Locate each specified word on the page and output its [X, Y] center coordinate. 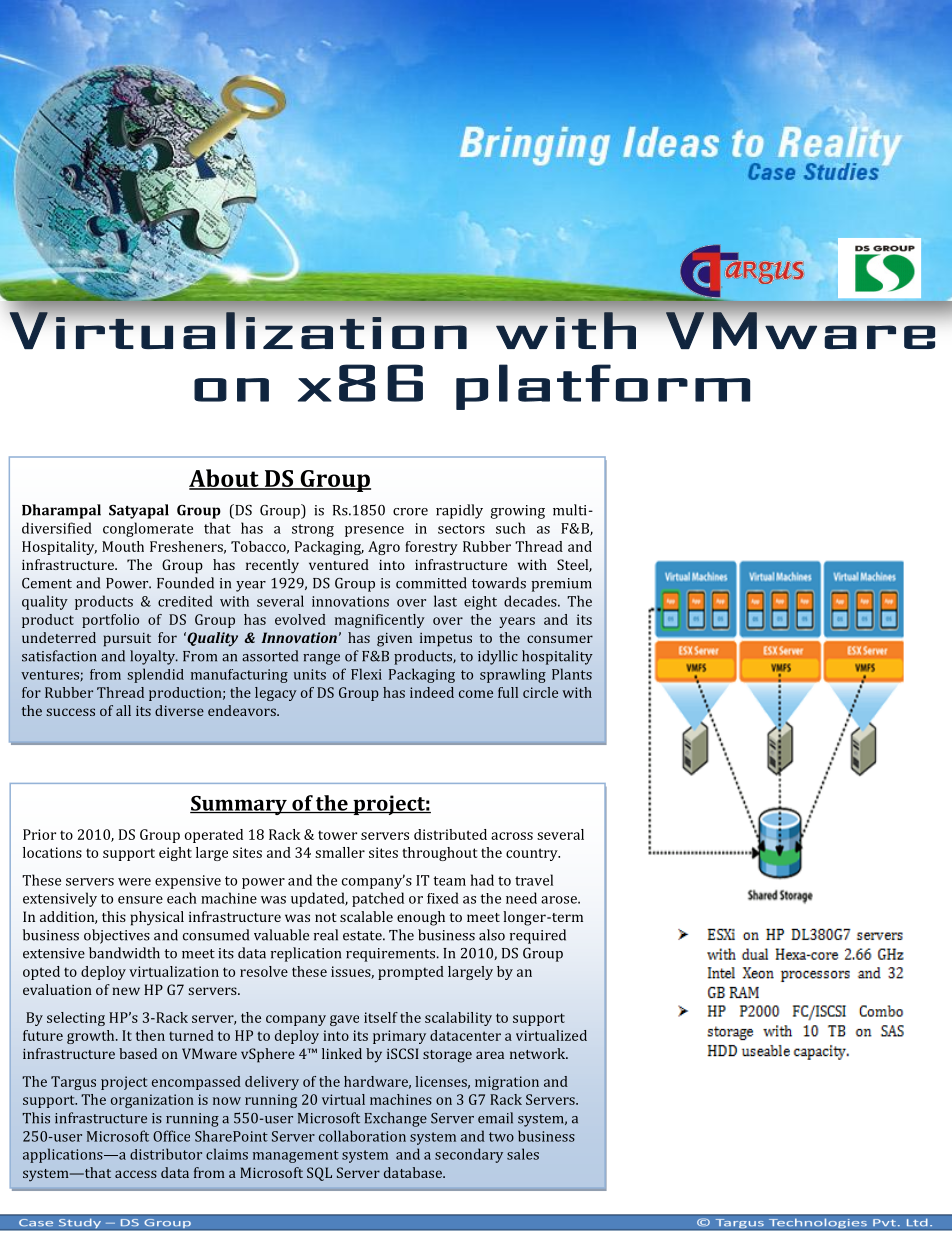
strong [313, 530]
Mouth [123, 546]
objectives [117, 936]
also [492, 935]
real [326, 935]
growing [518, 512]
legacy [276, 694]
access [136, 1174]
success [71, 712]
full [508, 692]
